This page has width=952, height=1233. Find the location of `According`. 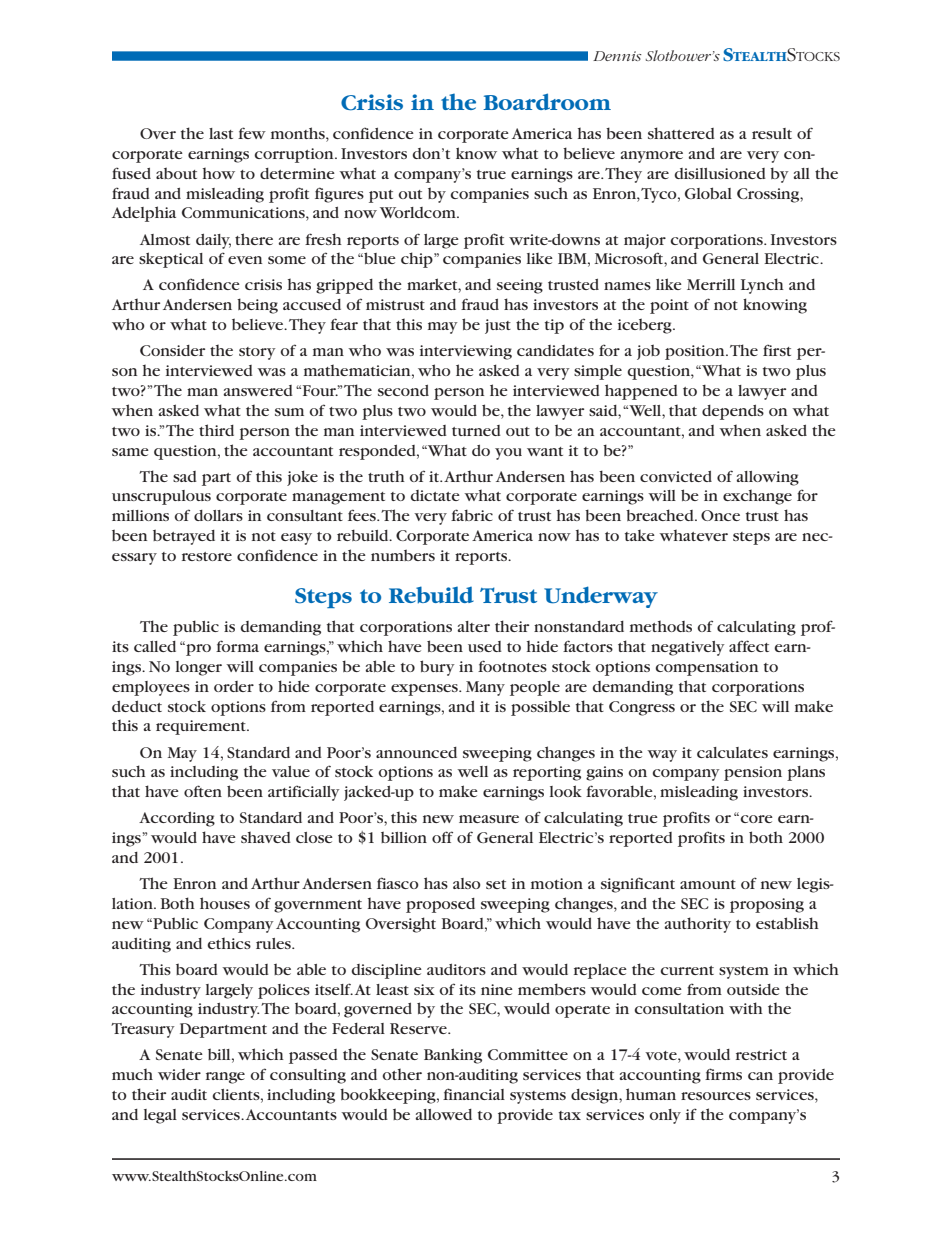

According is located at coordinates (177, 819).
